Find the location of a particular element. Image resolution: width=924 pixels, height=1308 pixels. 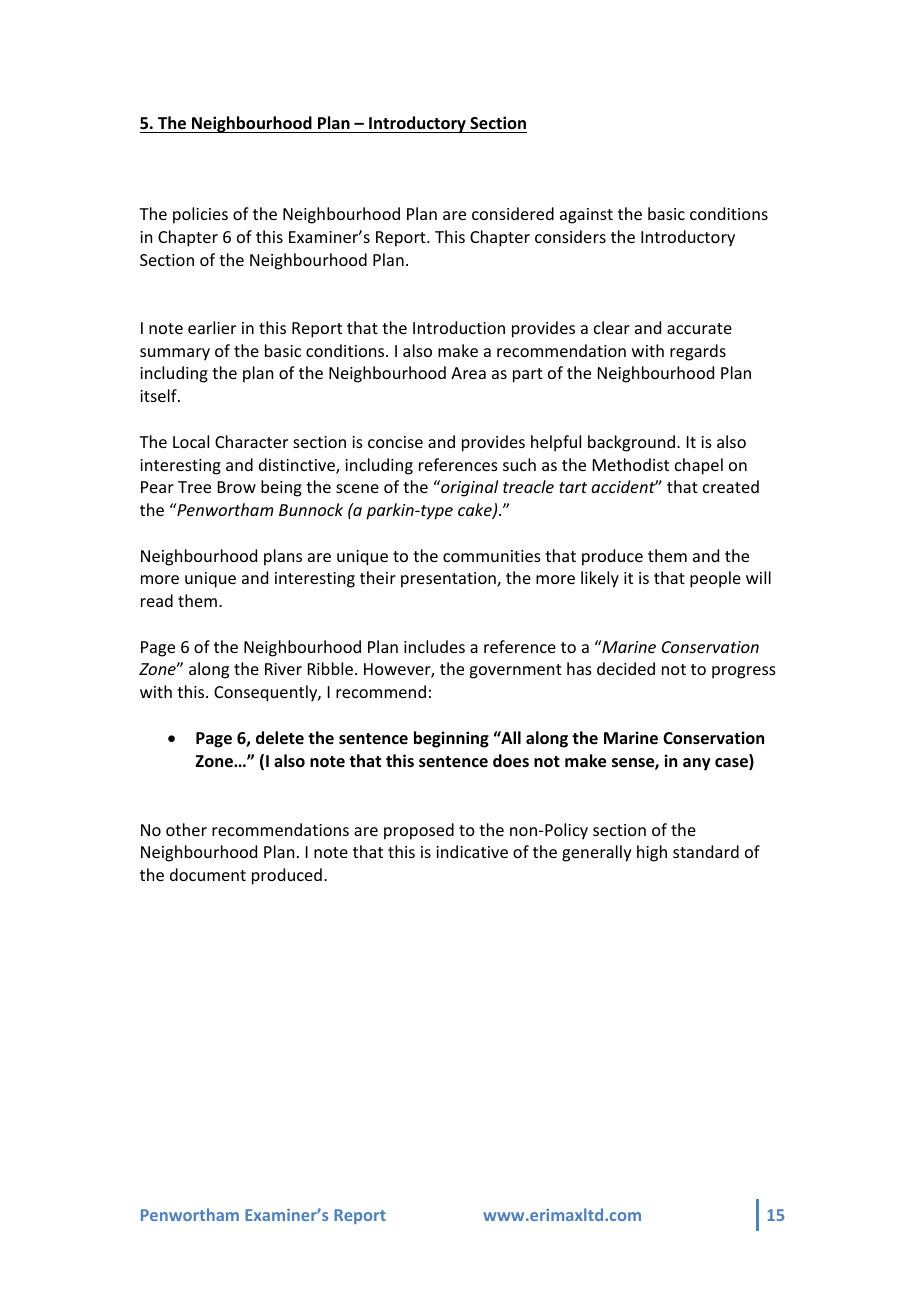

includes is located at coordinates (434, 646).
